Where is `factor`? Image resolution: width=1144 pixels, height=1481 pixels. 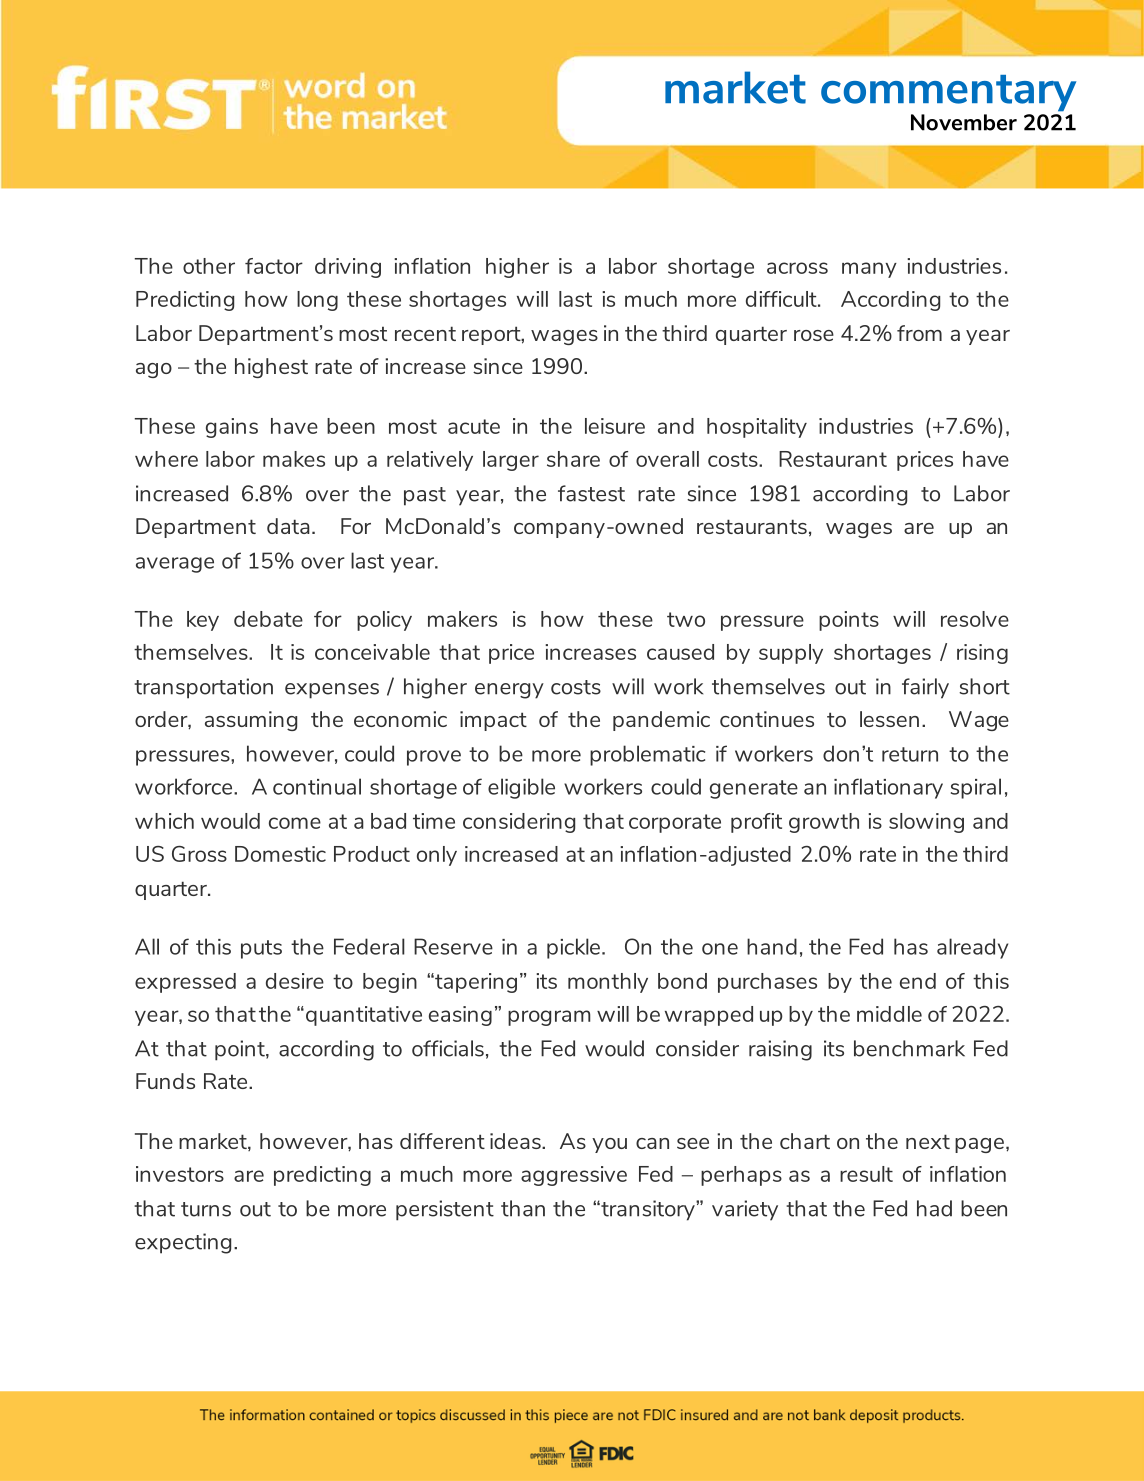
factor is located at coordinates (274, 266).
